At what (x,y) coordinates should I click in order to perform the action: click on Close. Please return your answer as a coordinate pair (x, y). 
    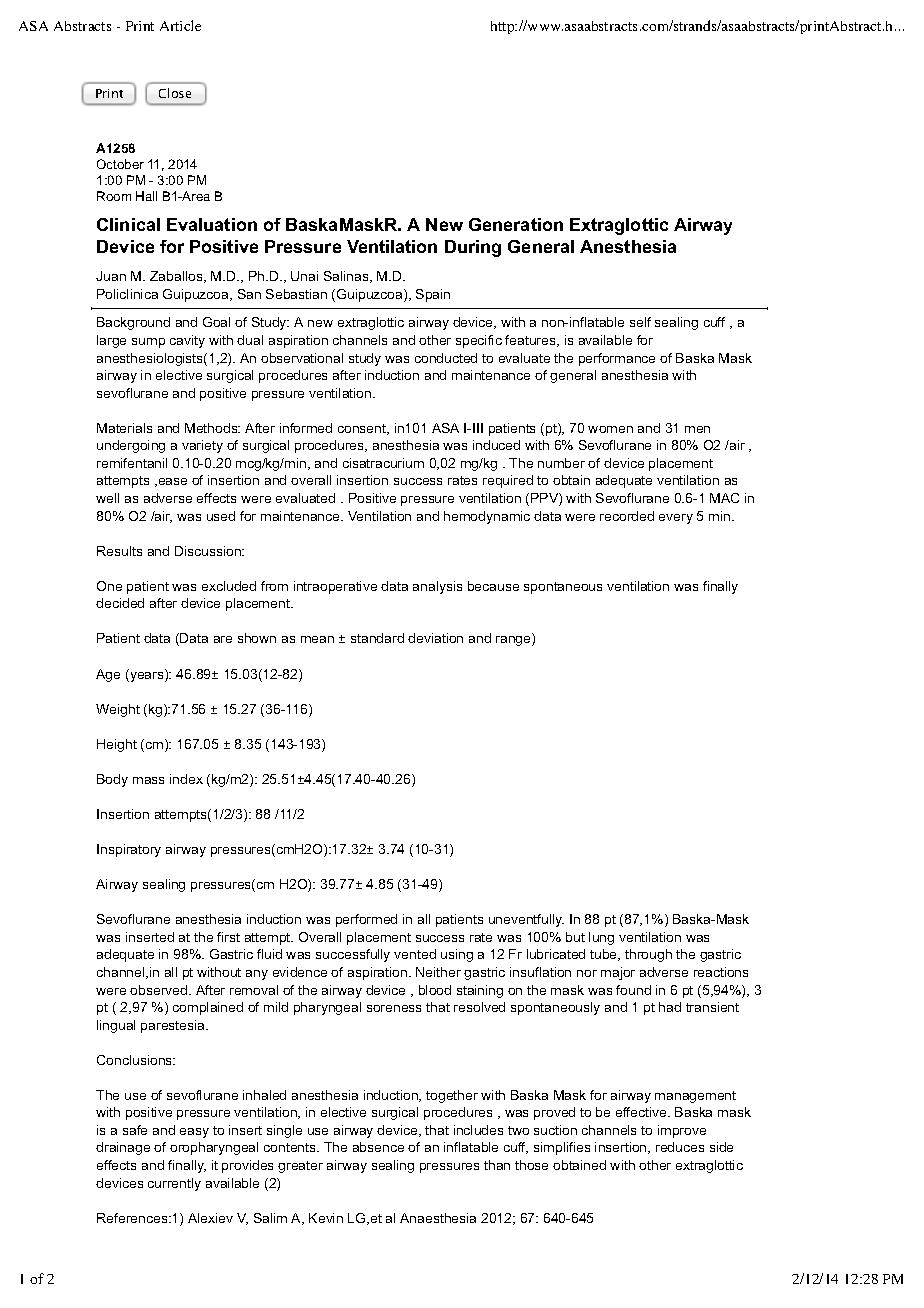
    Looking at the image, I should click on (175, 93).
